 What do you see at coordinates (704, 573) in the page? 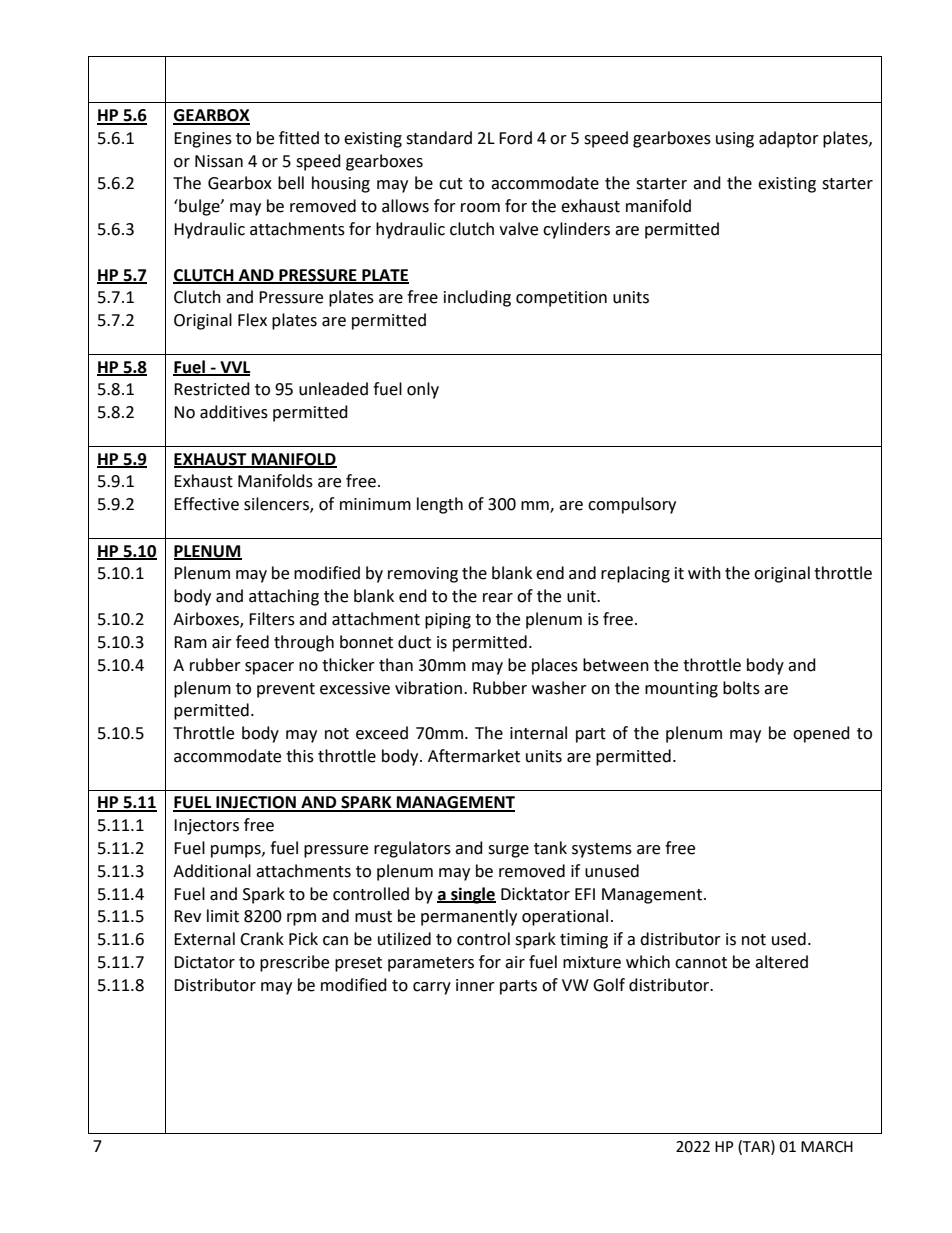
I see `with` at bounding box center [704, 573].
